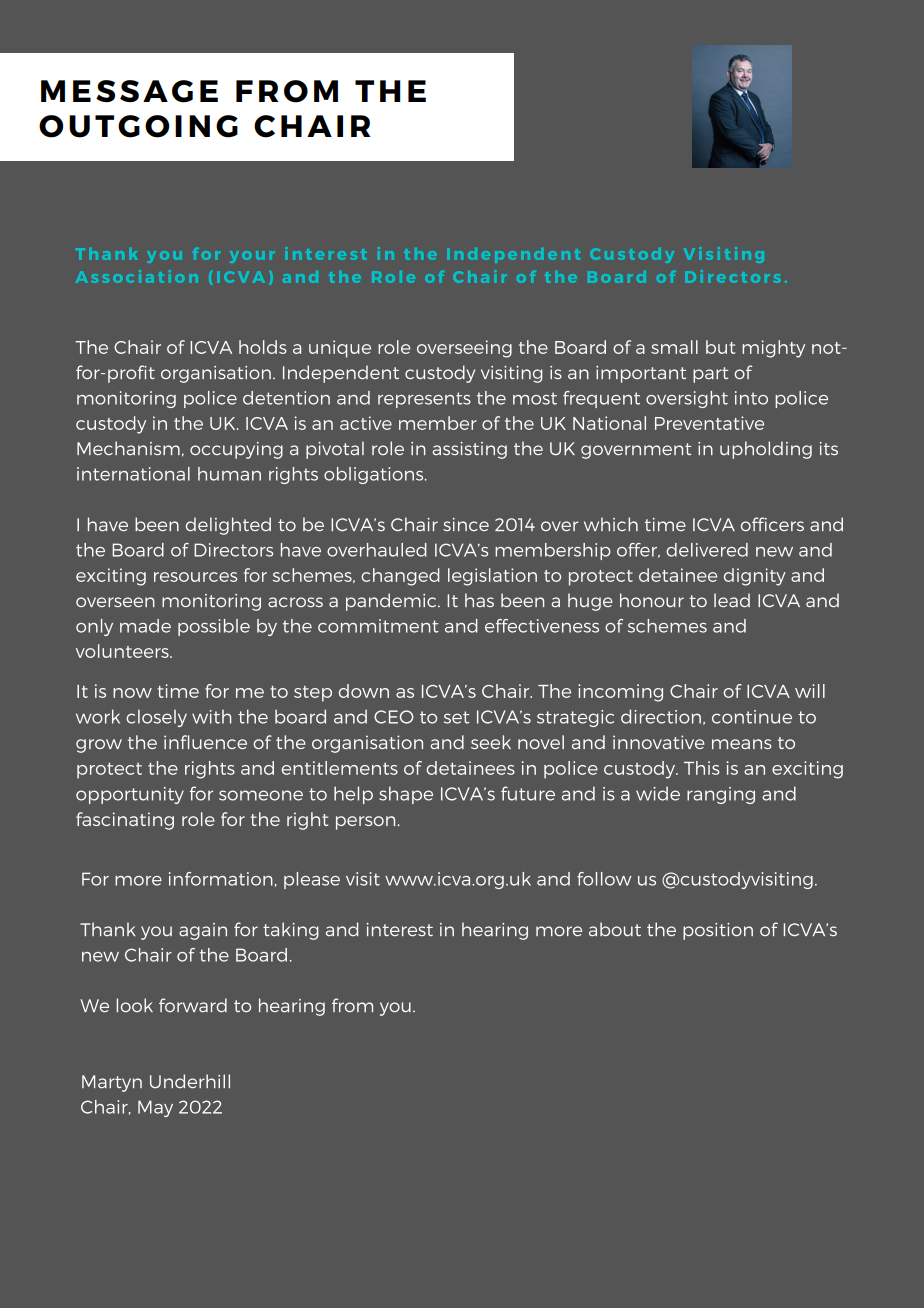  What do you see at coordinates (190, 1081) in the screenshot?
I see `Underhill` at bounding box center [190, 1081].
